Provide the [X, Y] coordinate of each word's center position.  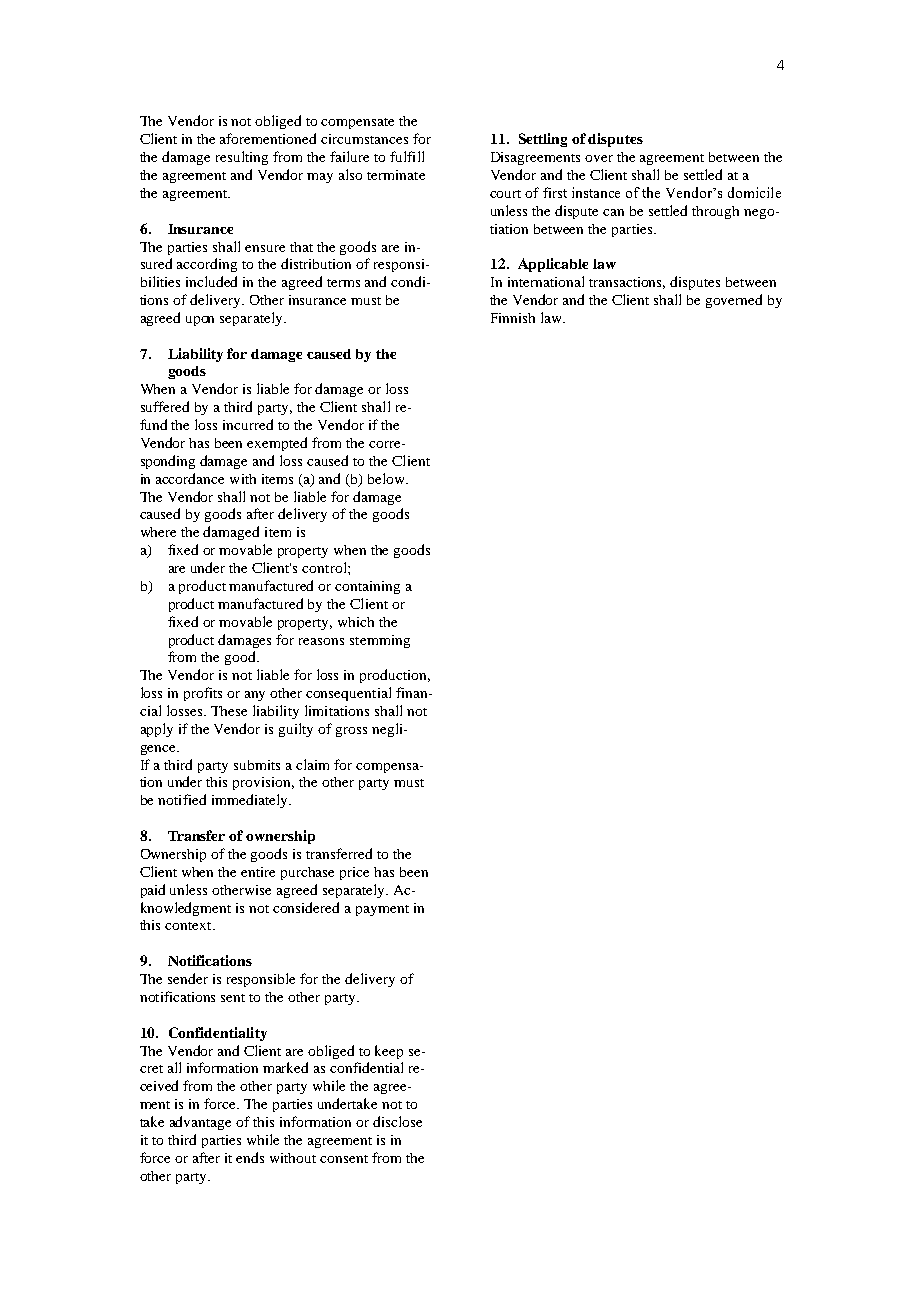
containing [367, 587]
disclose [397, 1121]
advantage [200, 1123]
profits [203, 694]
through [715, 212]
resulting [242, 158]
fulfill [407, 156]
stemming [380, 641]
